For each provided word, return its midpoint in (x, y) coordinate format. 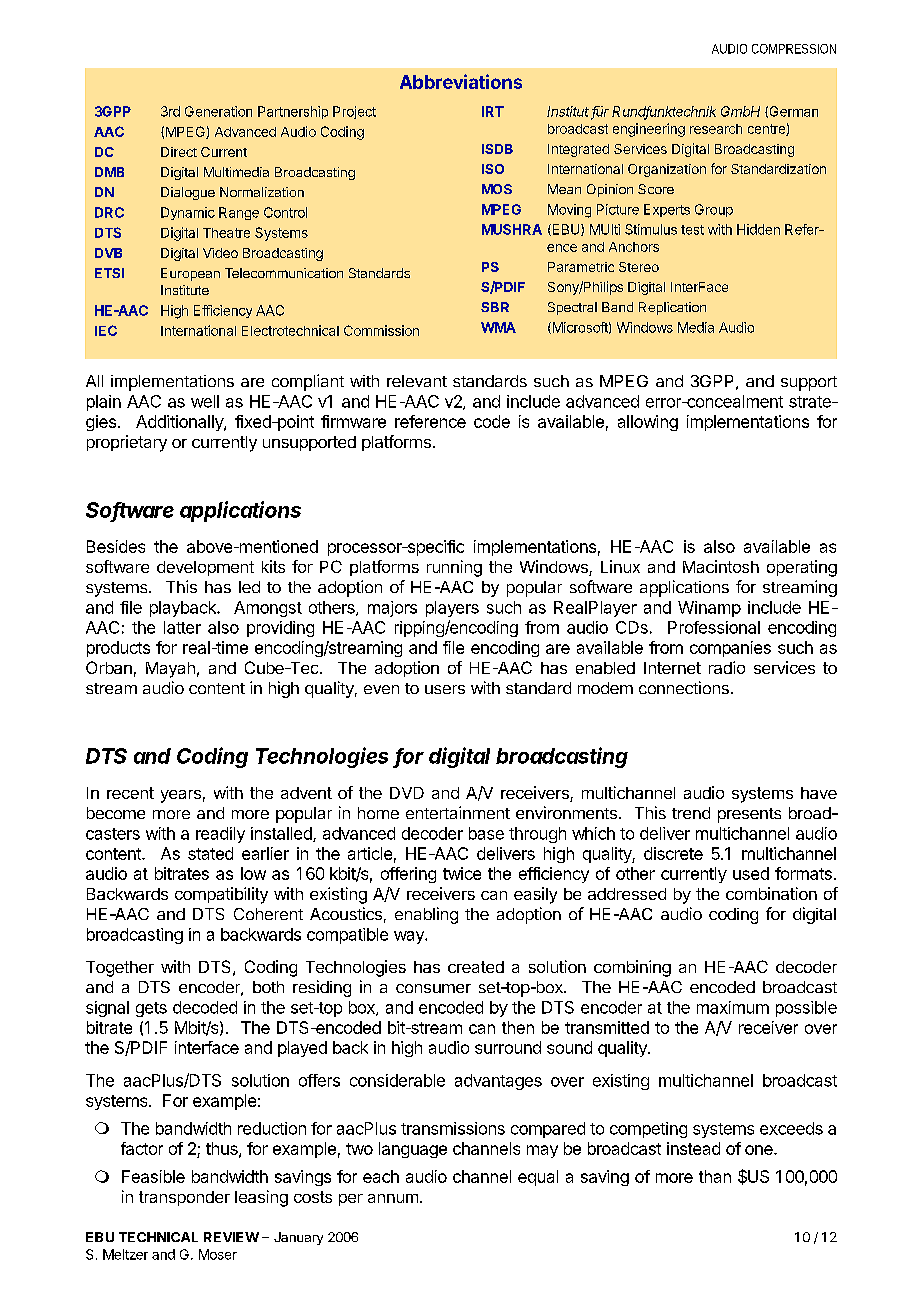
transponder (184, 1198)
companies (730, 649)
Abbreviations (461, 81)
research (716, 129)
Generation (218, 111)
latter (182, 627)
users (445, 689)
